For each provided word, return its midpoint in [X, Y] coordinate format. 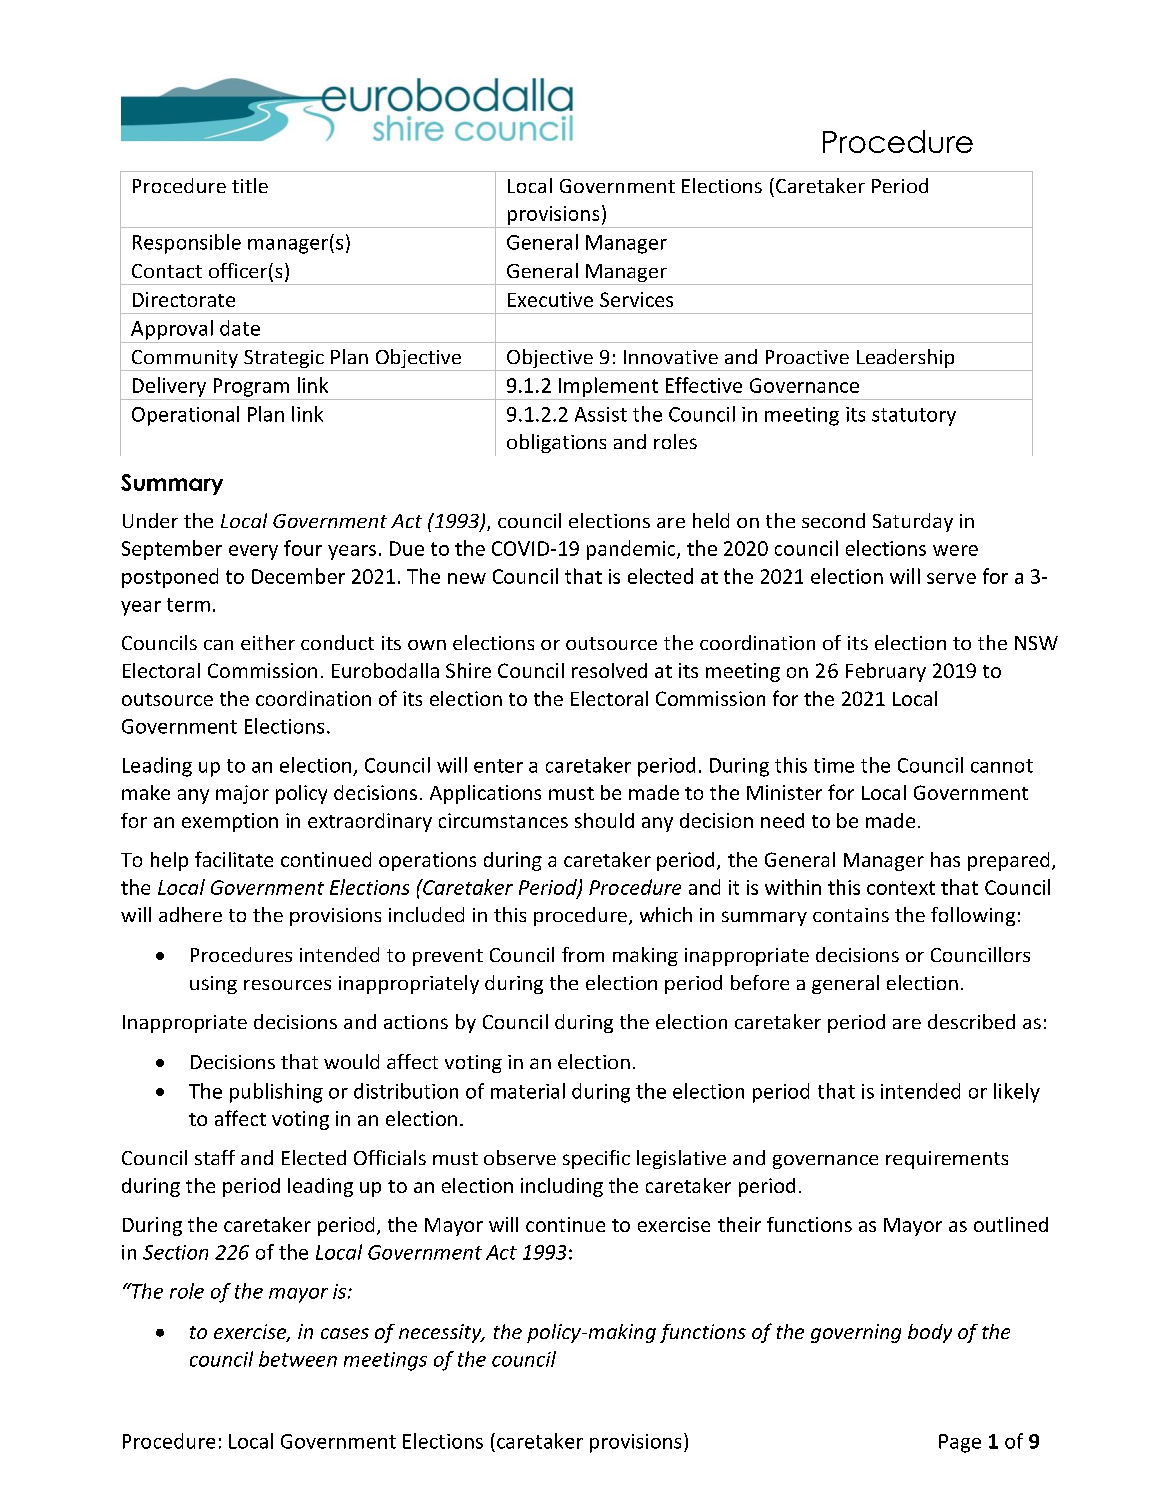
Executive [550, 299]
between [298, 1359]
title [250, 185]
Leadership [906, 360]
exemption [230, 822]
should [604, 820]
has [945, 859]
